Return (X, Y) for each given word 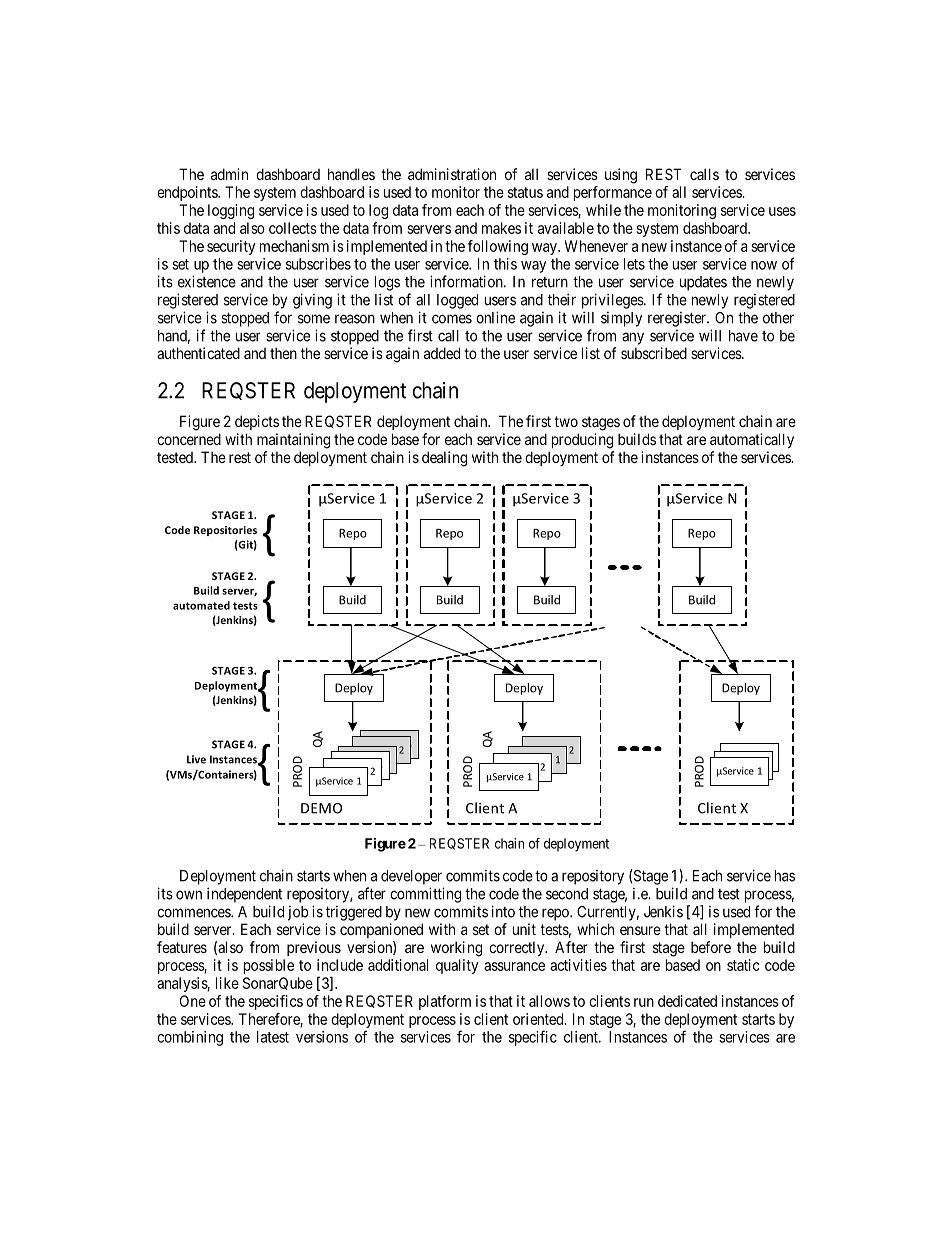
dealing (444, 459)
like (227, 983)
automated (201, 605)
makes (501, 228)
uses (782, 211)
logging (231, 211)
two (566, 421)
